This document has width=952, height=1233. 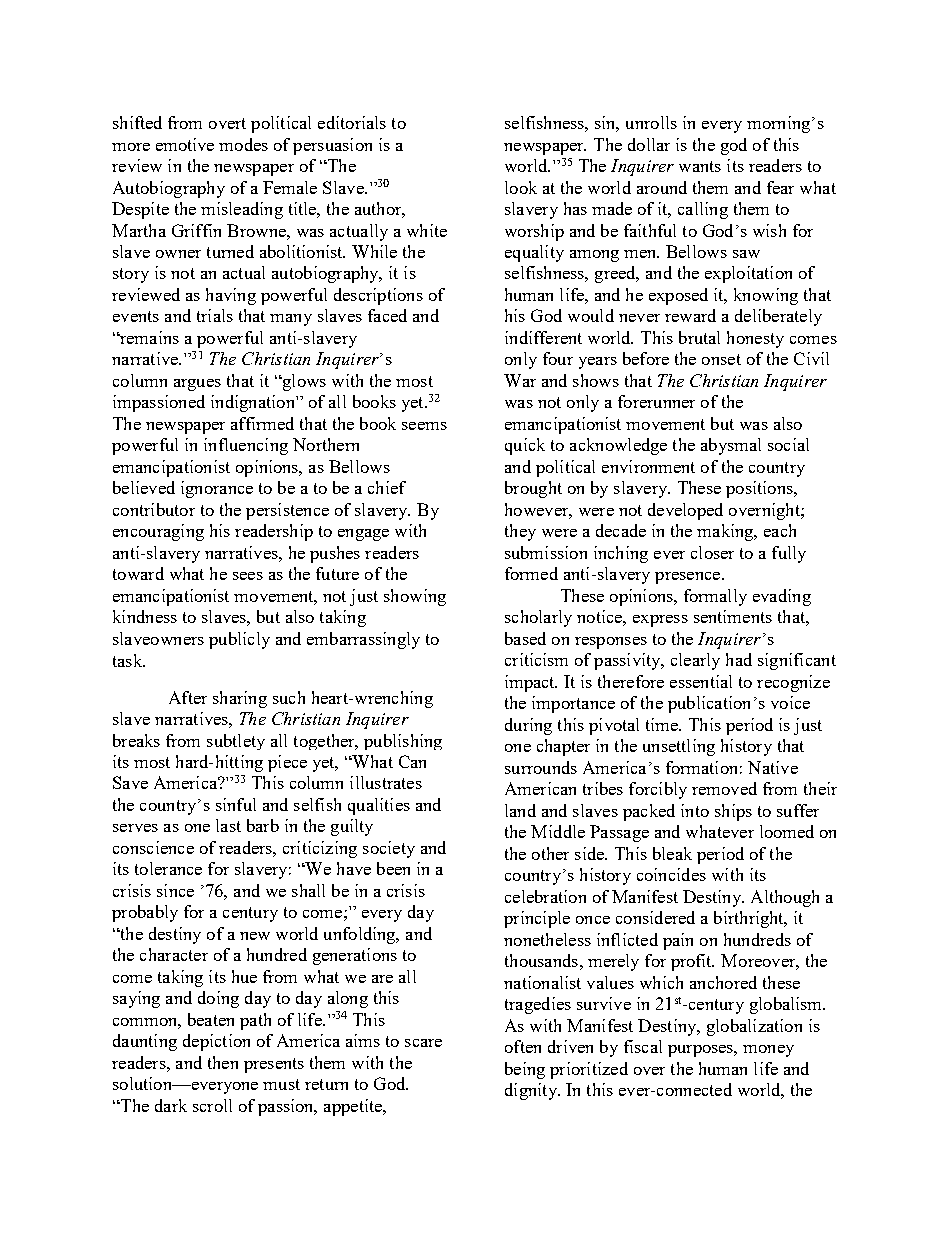 I want to click on then, so click(x=223, y=1062).
